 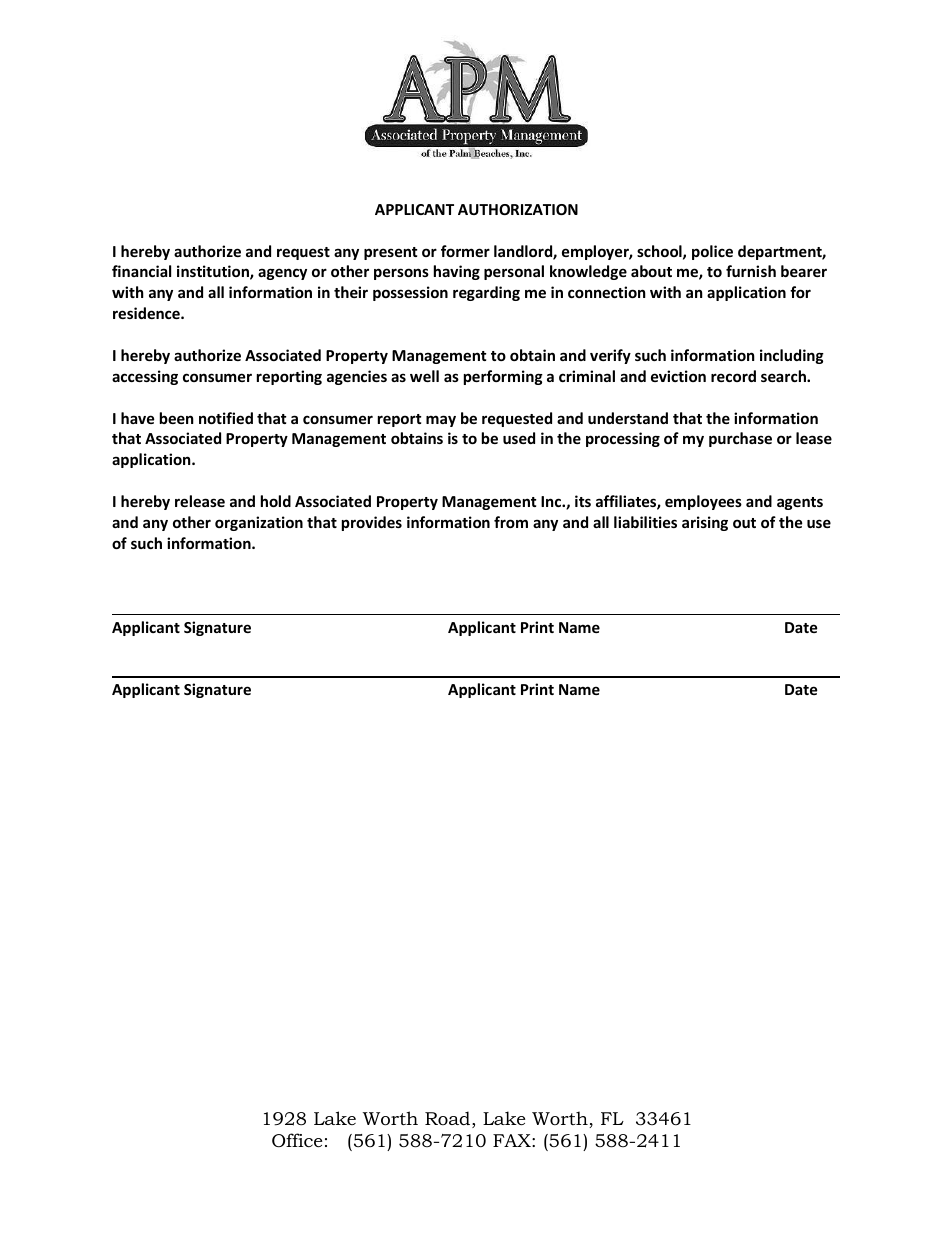 I want to click on police, so click(x=712, y=252).
